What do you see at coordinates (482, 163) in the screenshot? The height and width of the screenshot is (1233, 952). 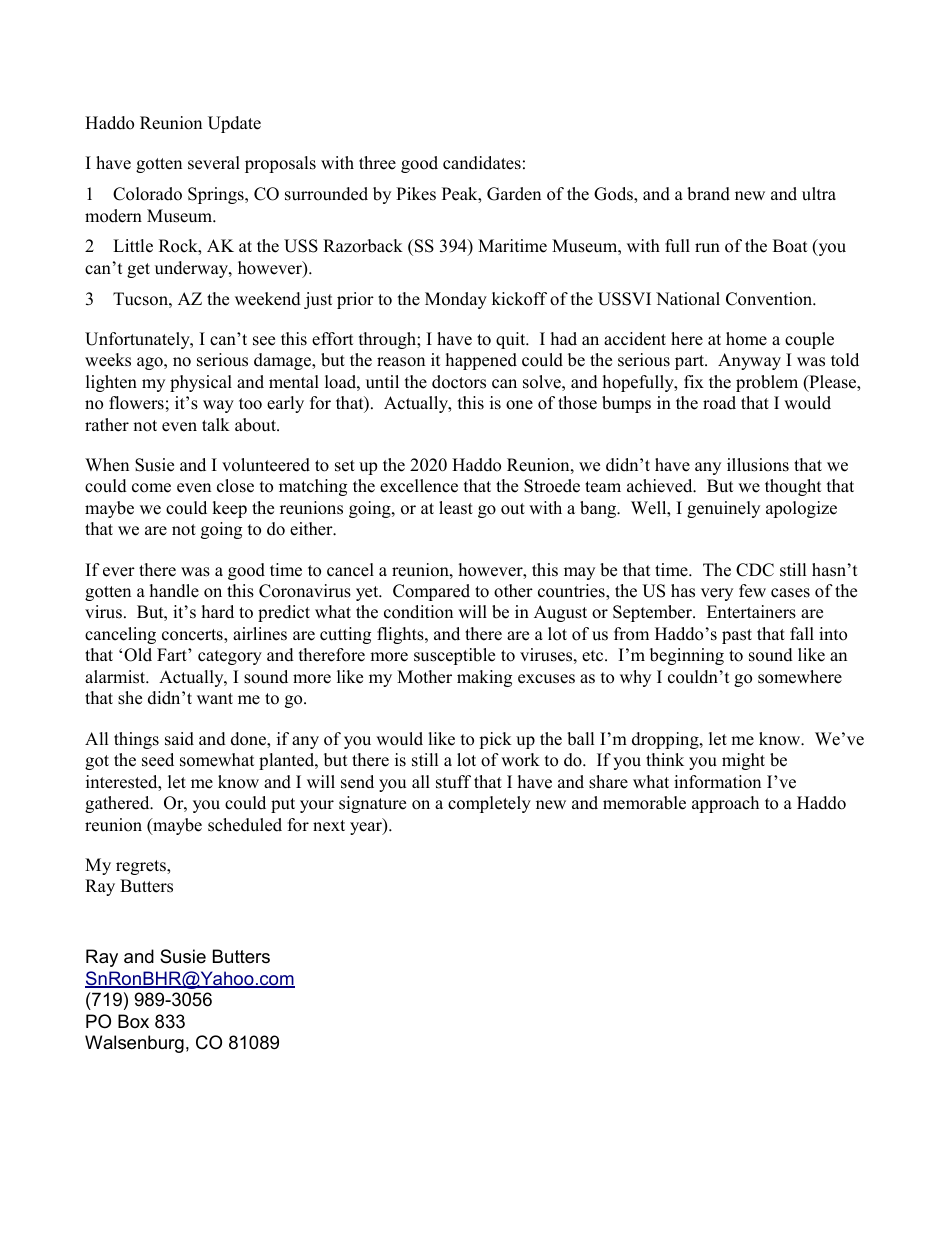 I see `candidates` at bounding box center [482, 163].
